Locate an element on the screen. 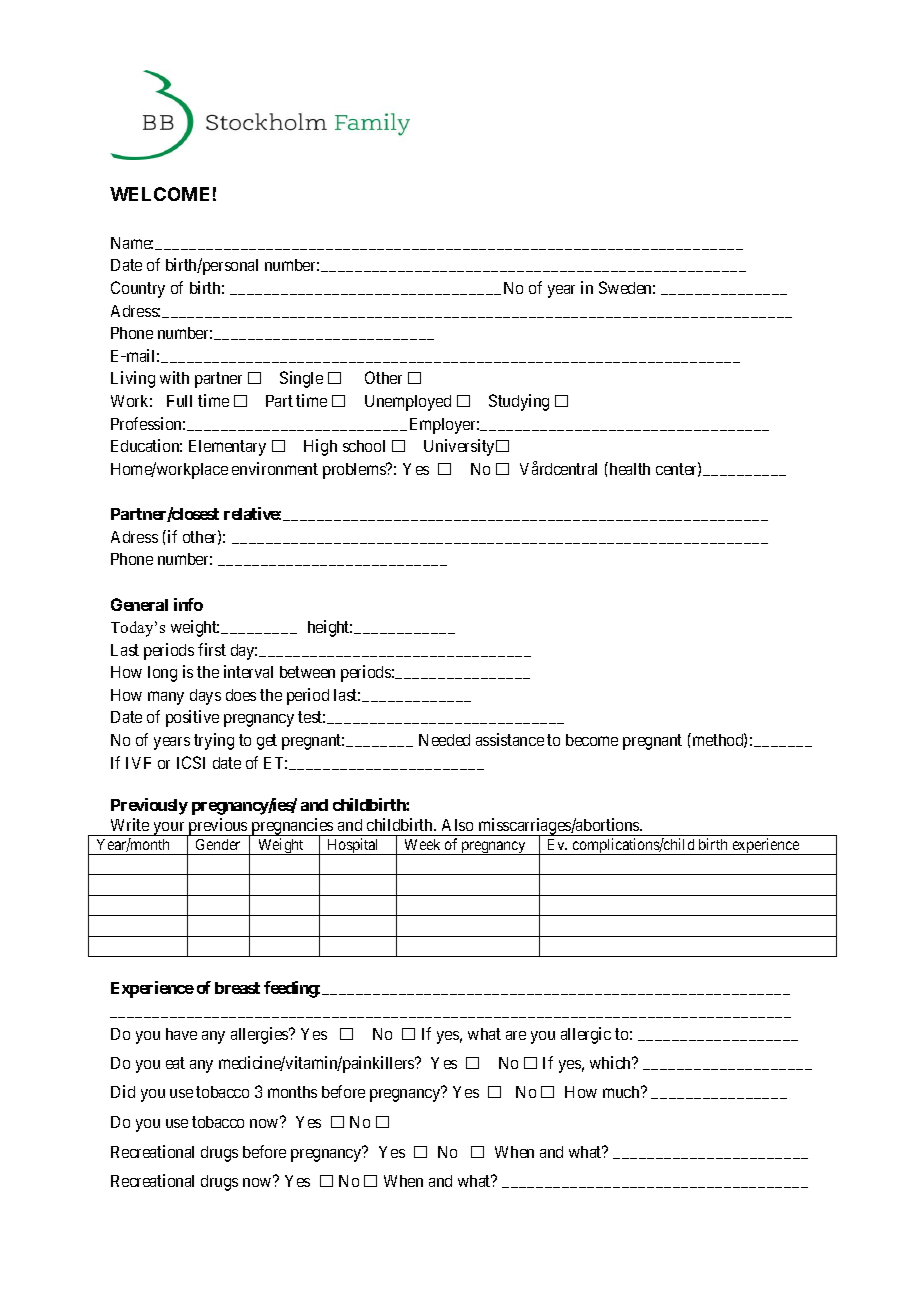  Also is located at coordinates (457, 825).
